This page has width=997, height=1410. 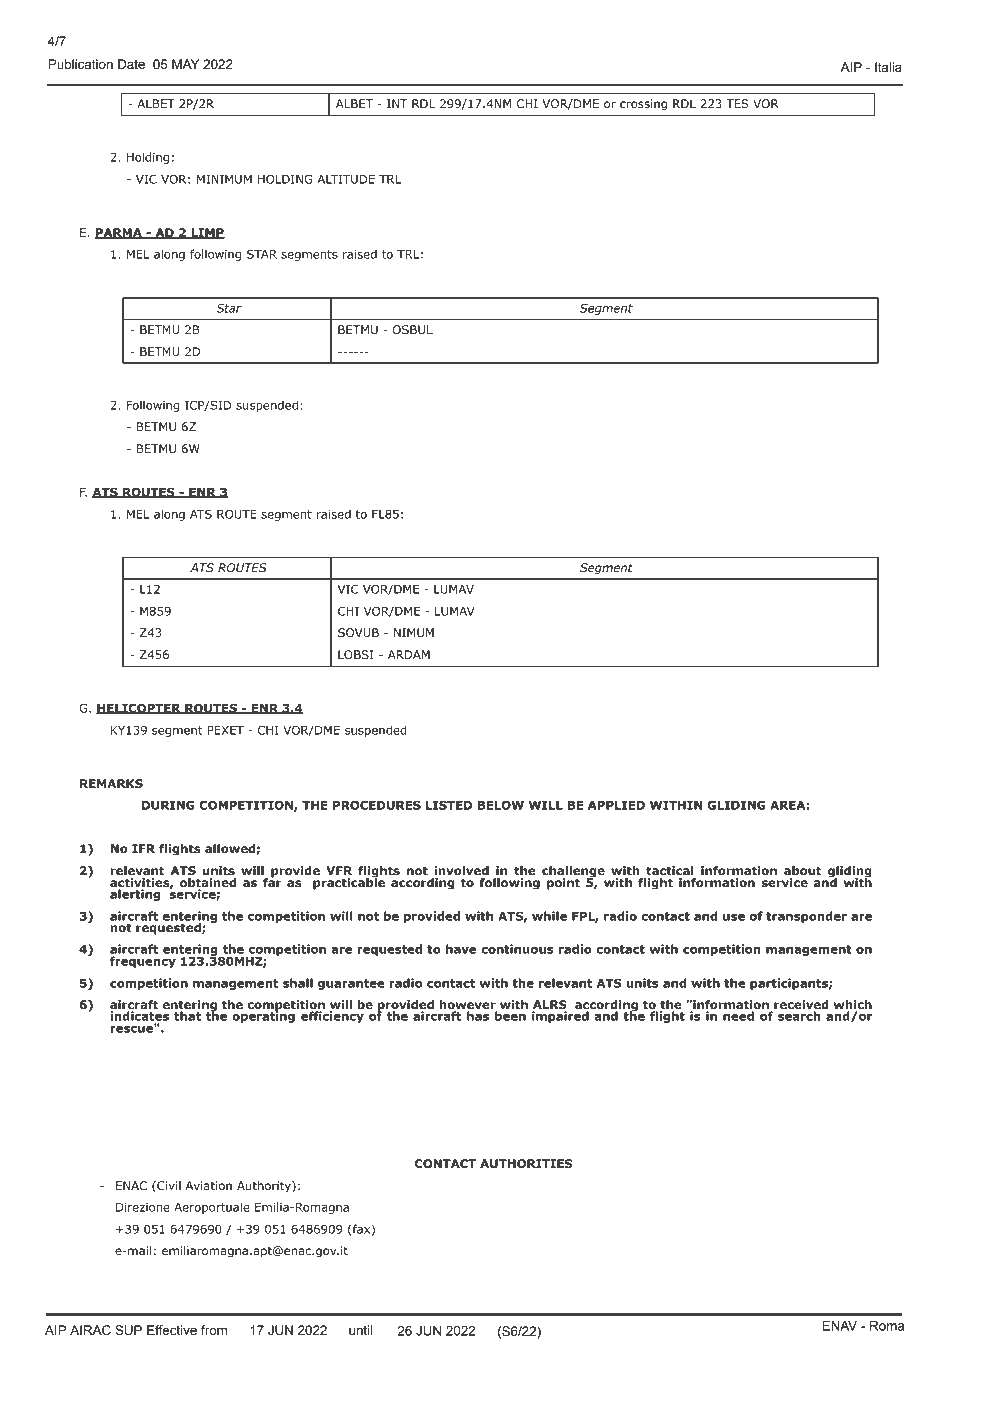 I want to click on MAY, so click(x=185, y=64).
